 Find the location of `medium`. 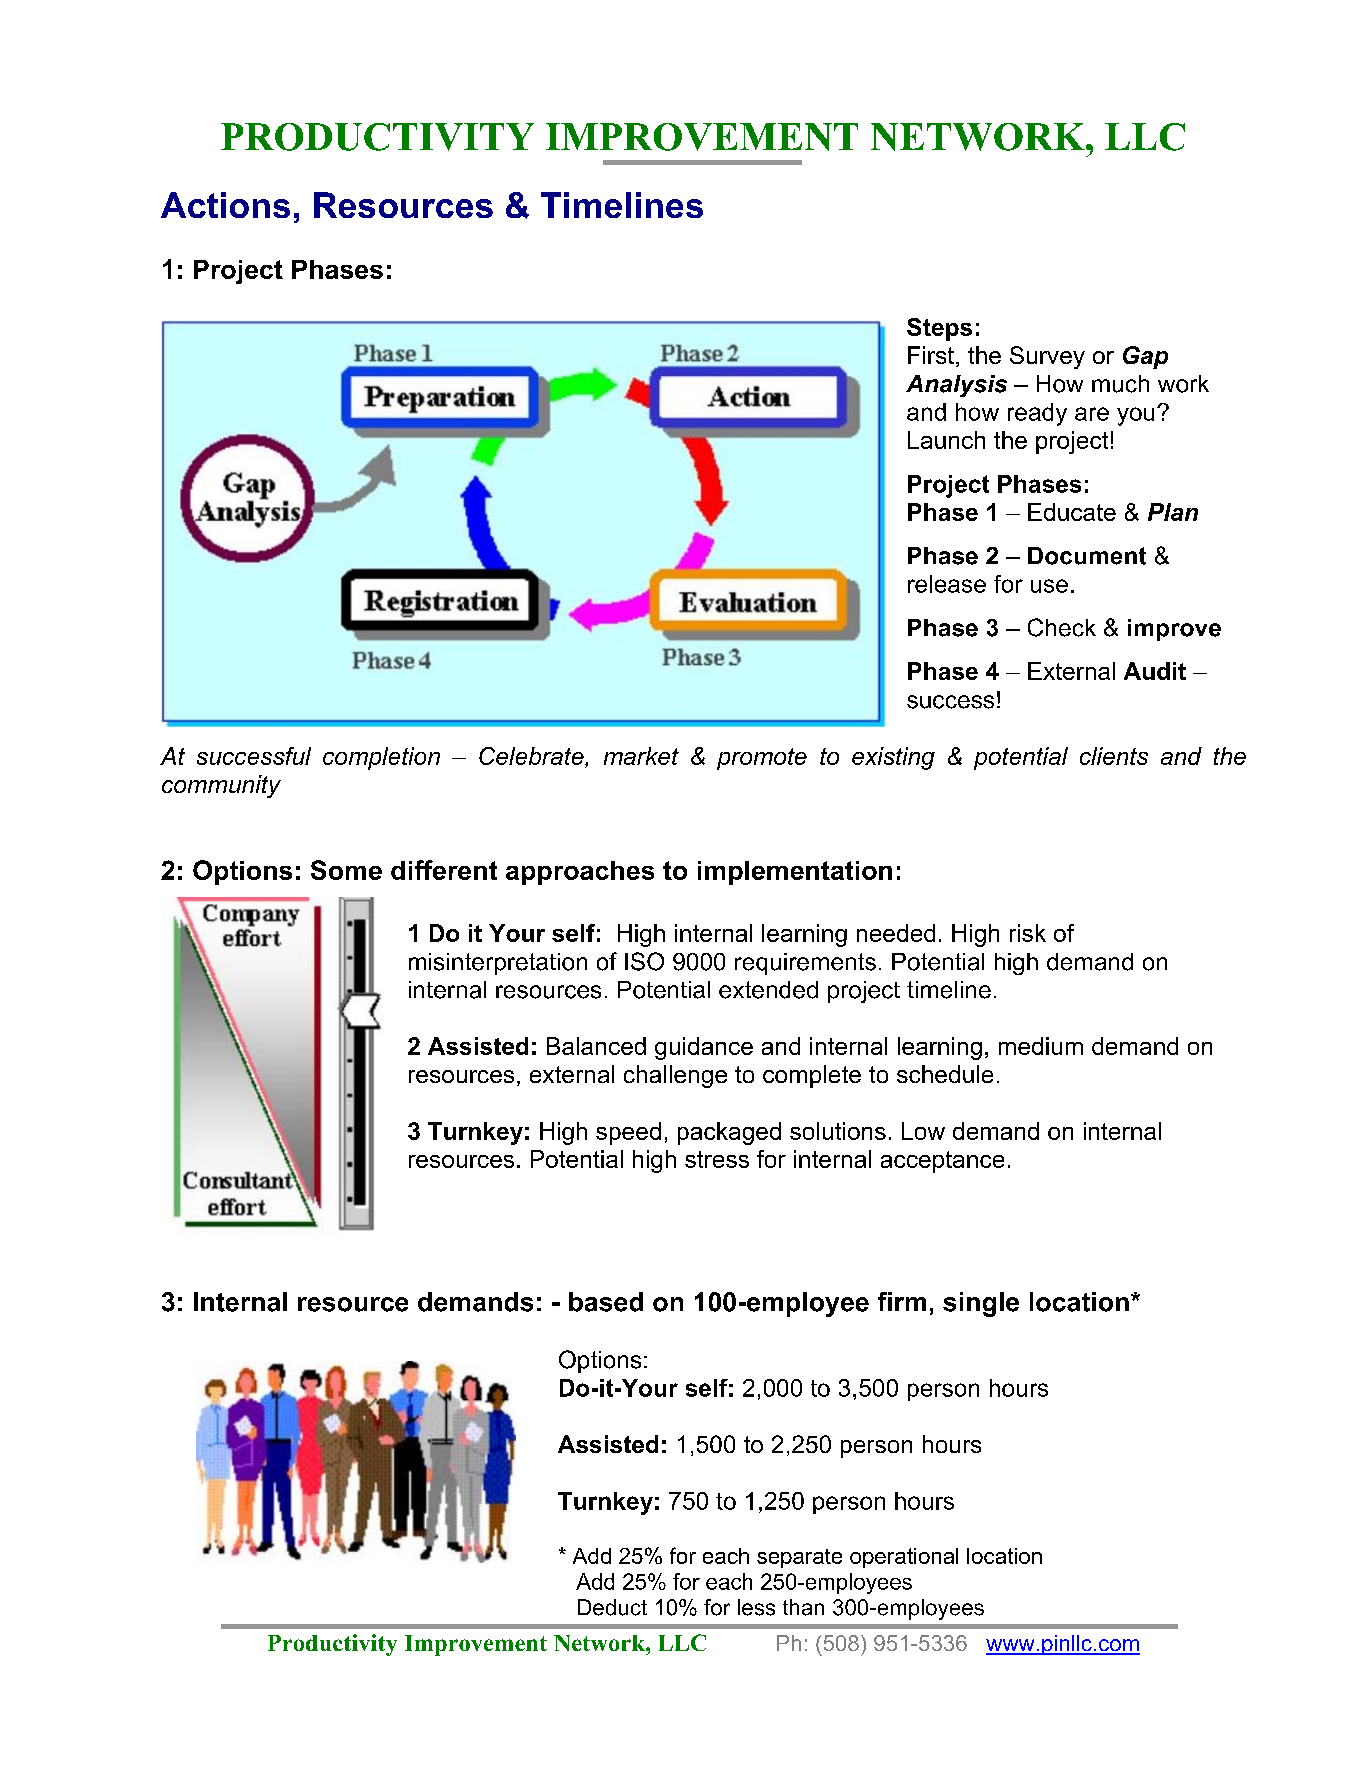

medium is located at coordinates (1041, 1046).
